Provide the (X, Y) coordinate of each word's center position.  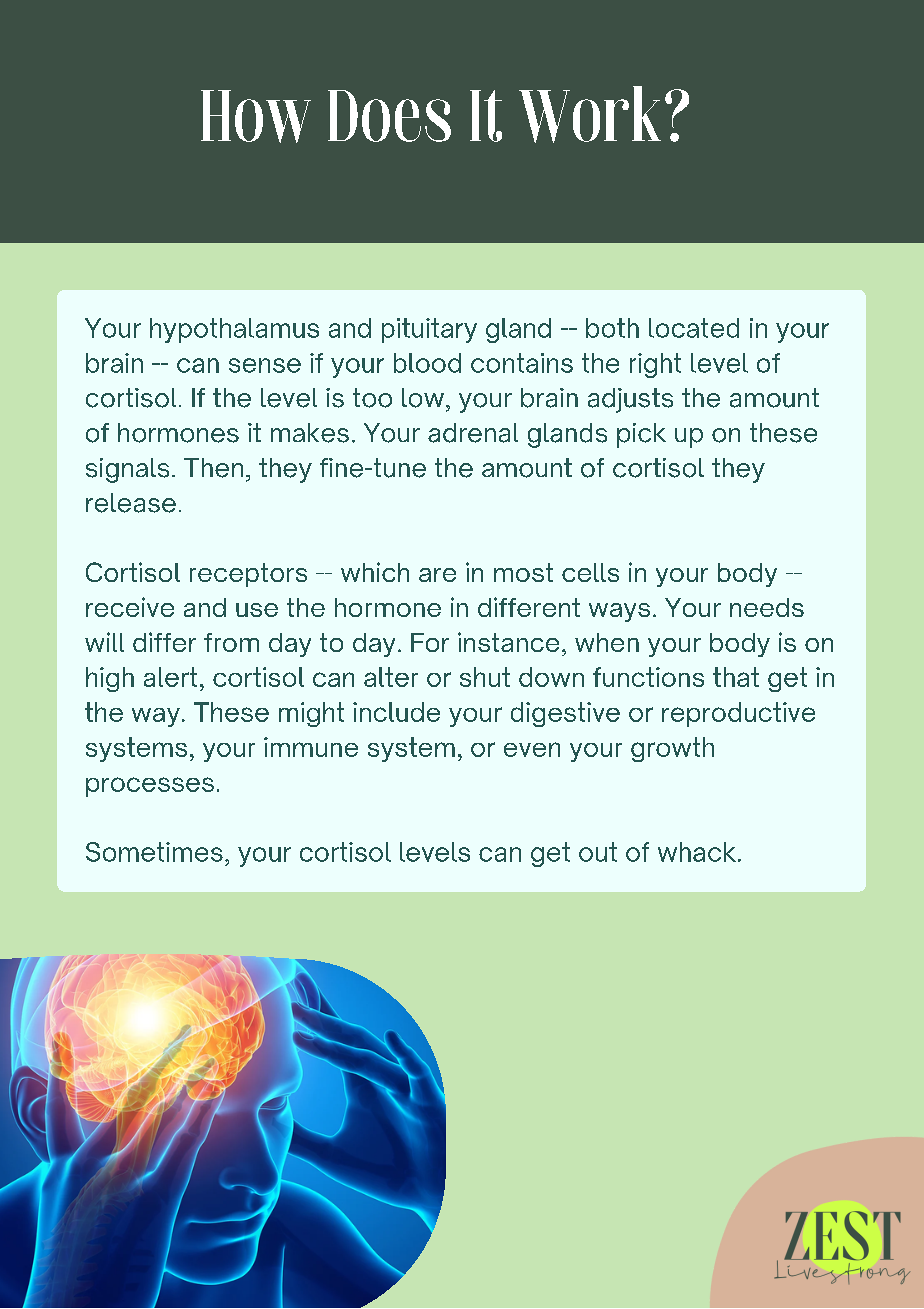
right (655, 365)
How (256, 116)
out (598, 852)
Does (389, 116)
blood (427, 363)
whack (697, 852)
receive (130, 607)
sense (265, 365)
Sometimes (154, 852)
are (437, 575)
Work (590, 114)
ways (619, 612)
